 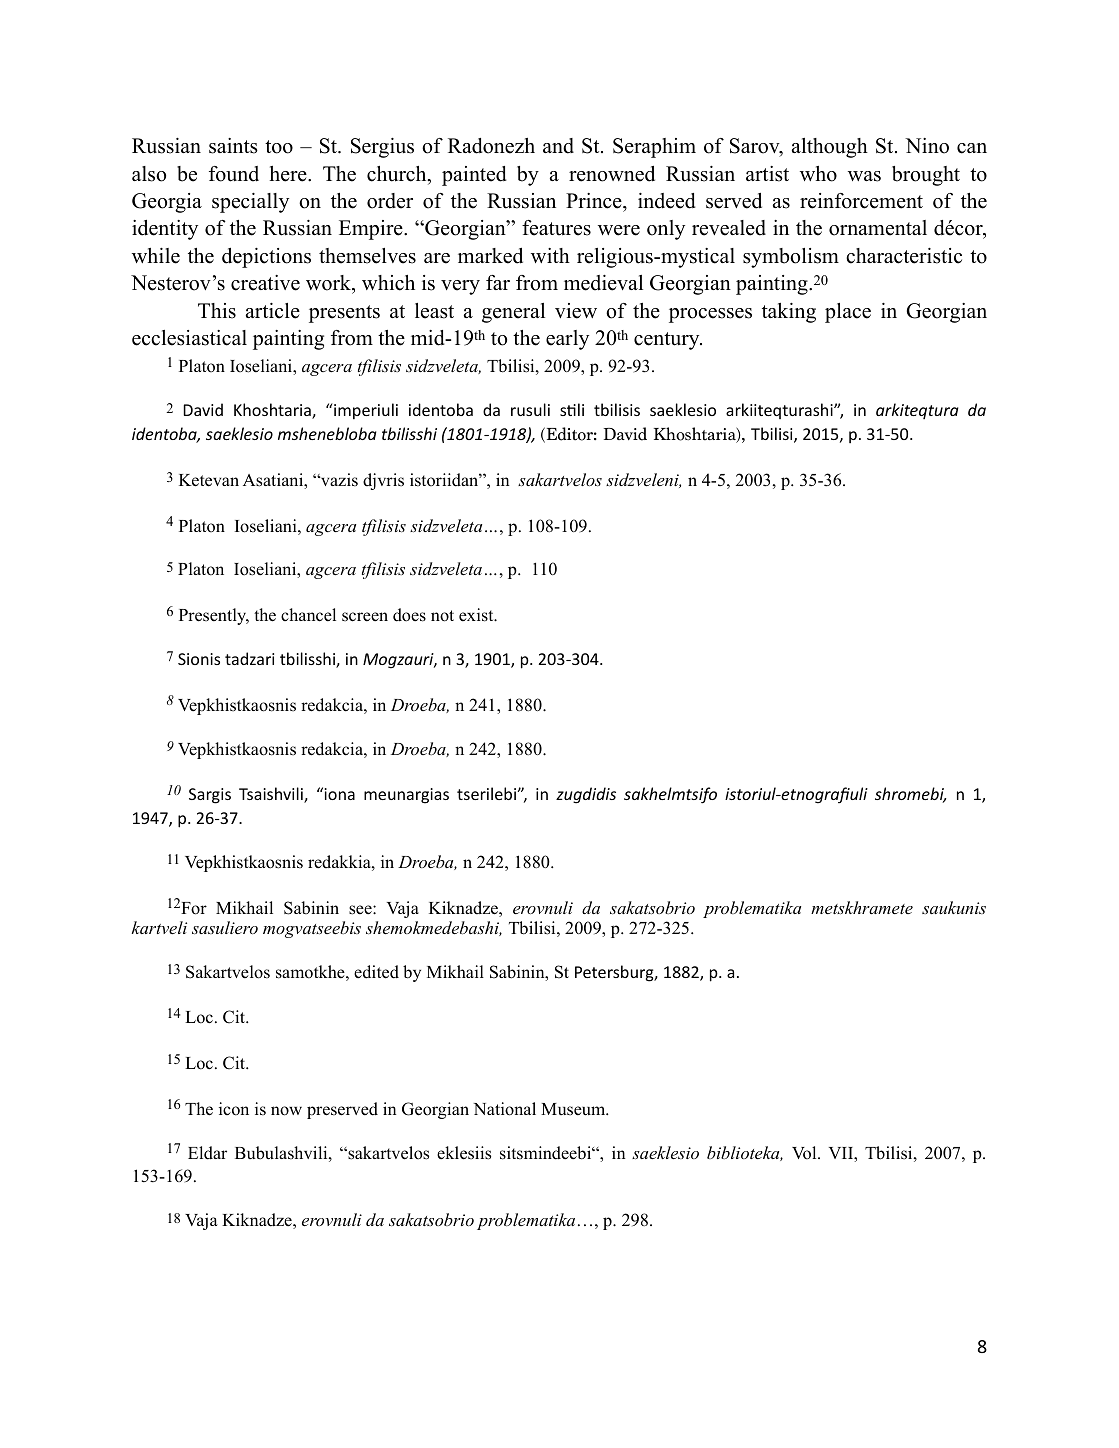 I want to click on icon, so click(x=234, y=1109).
